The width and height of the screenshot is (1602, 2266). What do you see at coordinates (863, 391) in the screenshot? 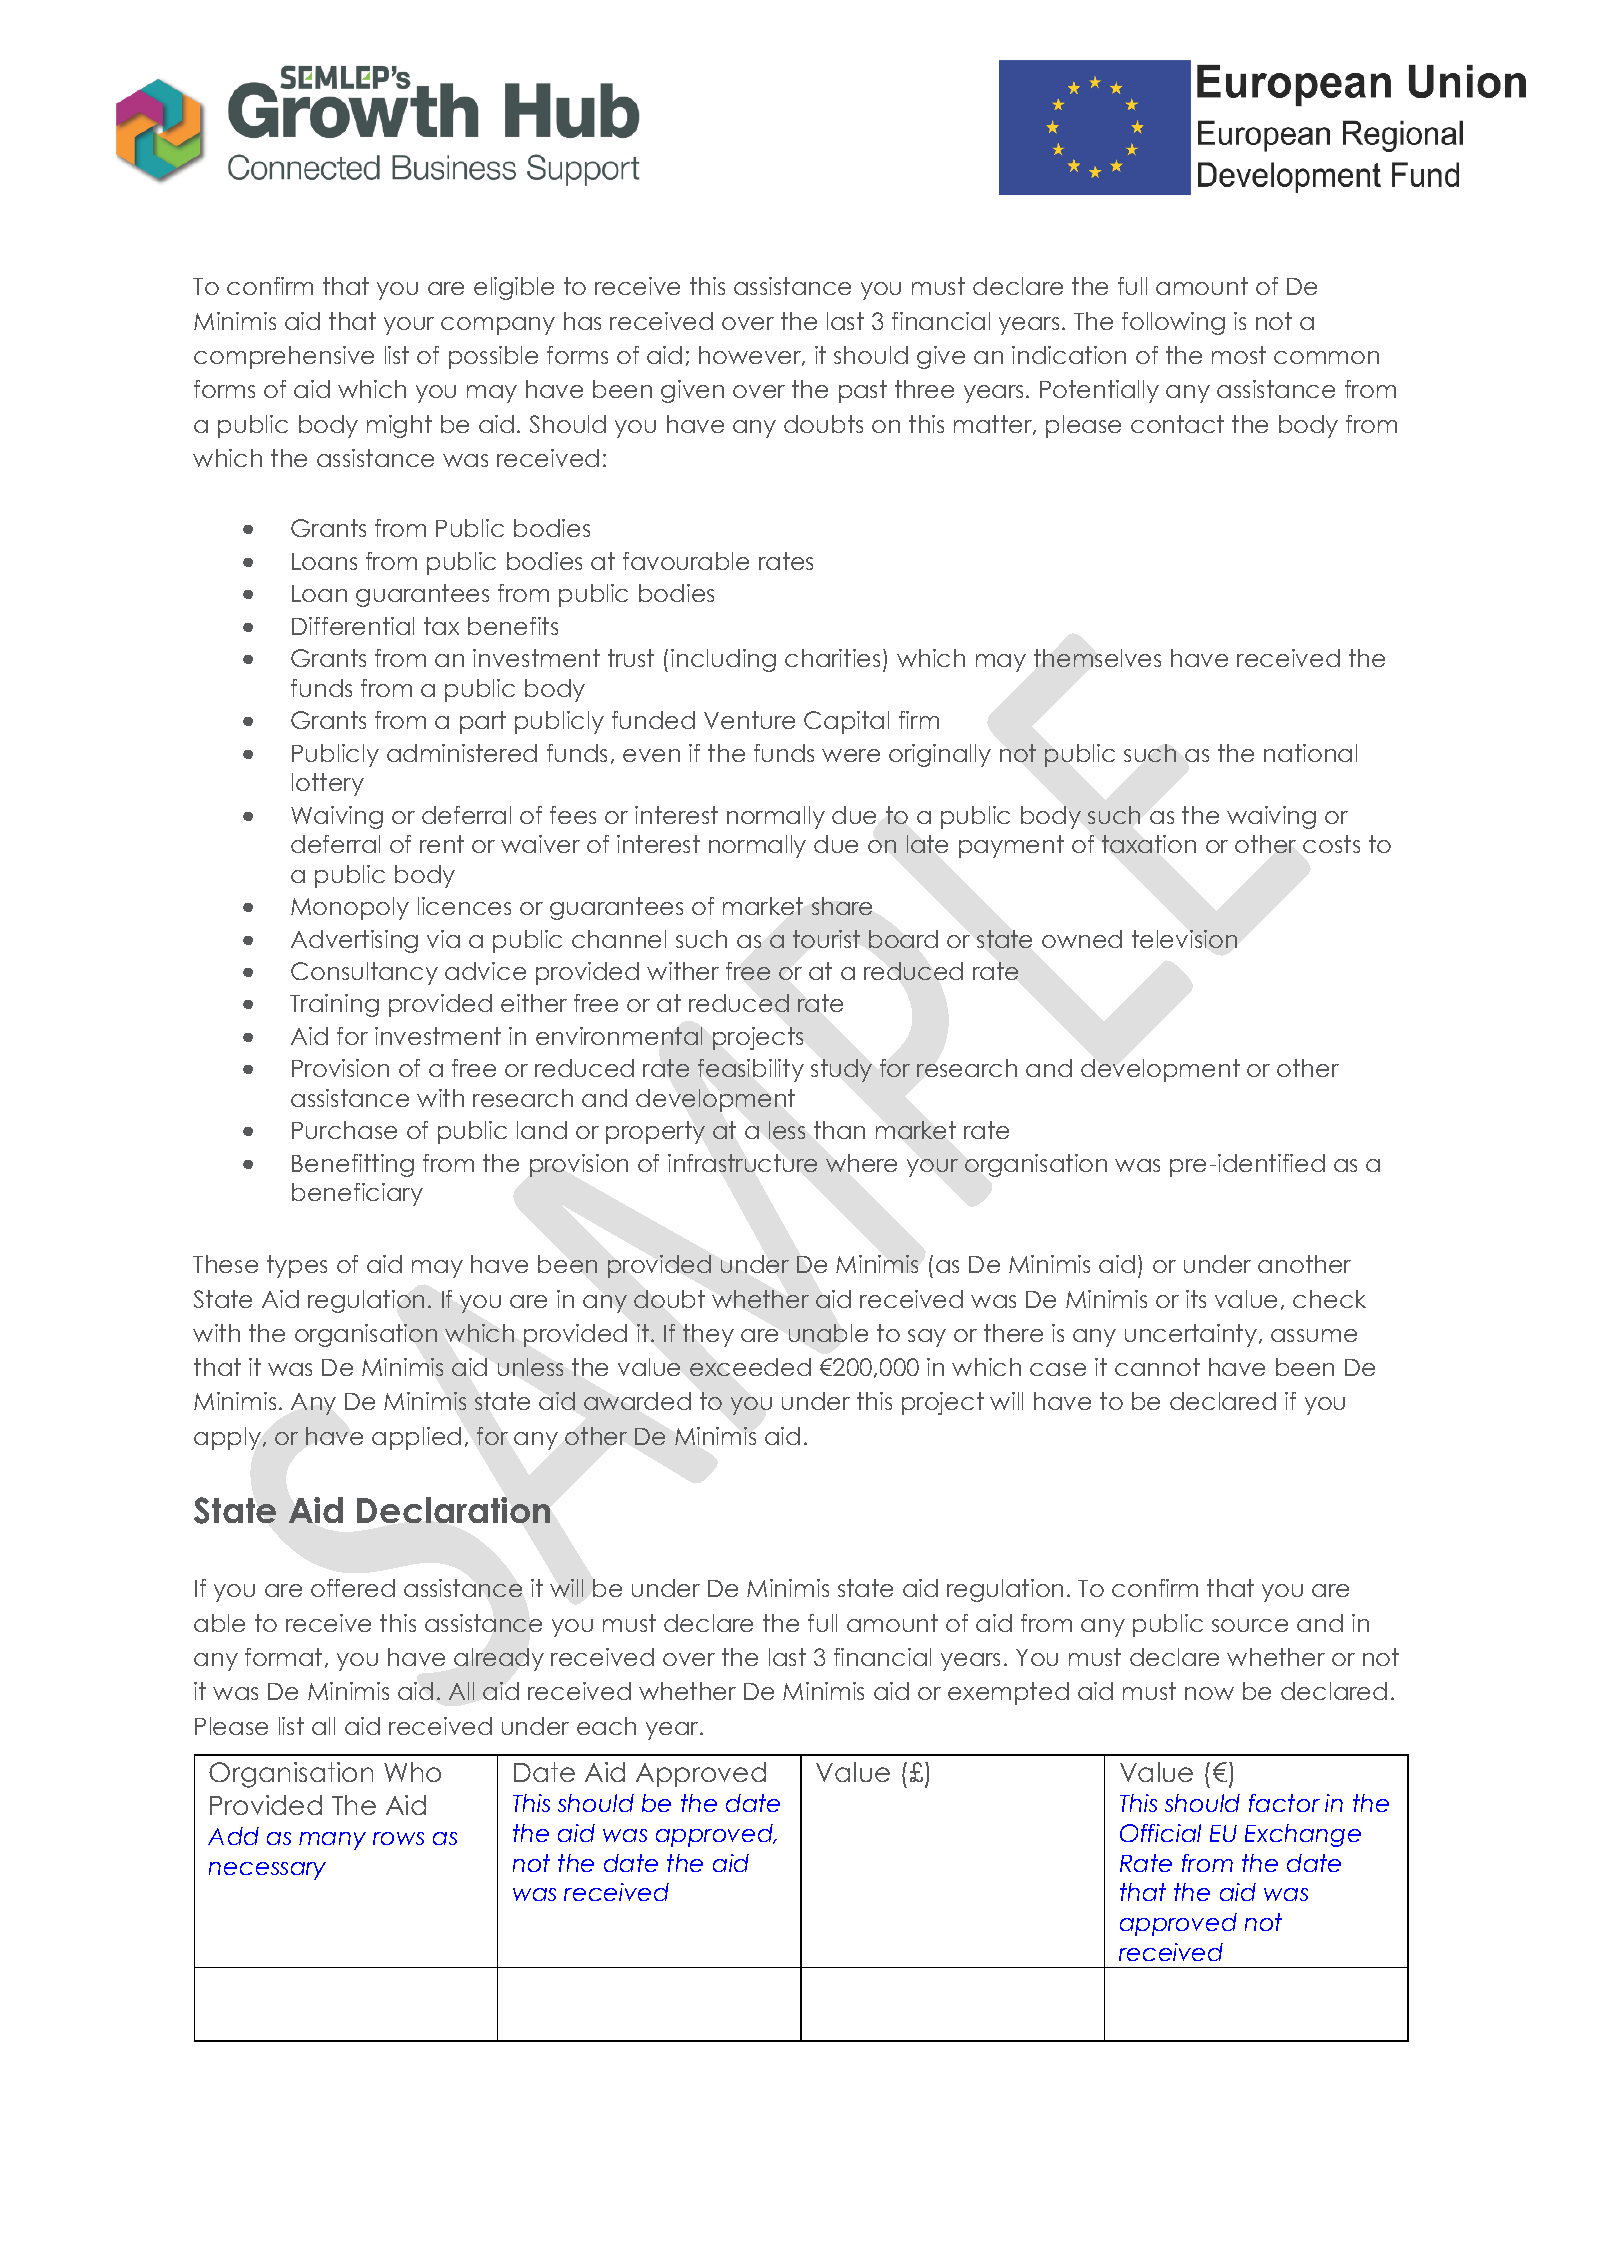
I see `past` at bounding box center [863, 391].
